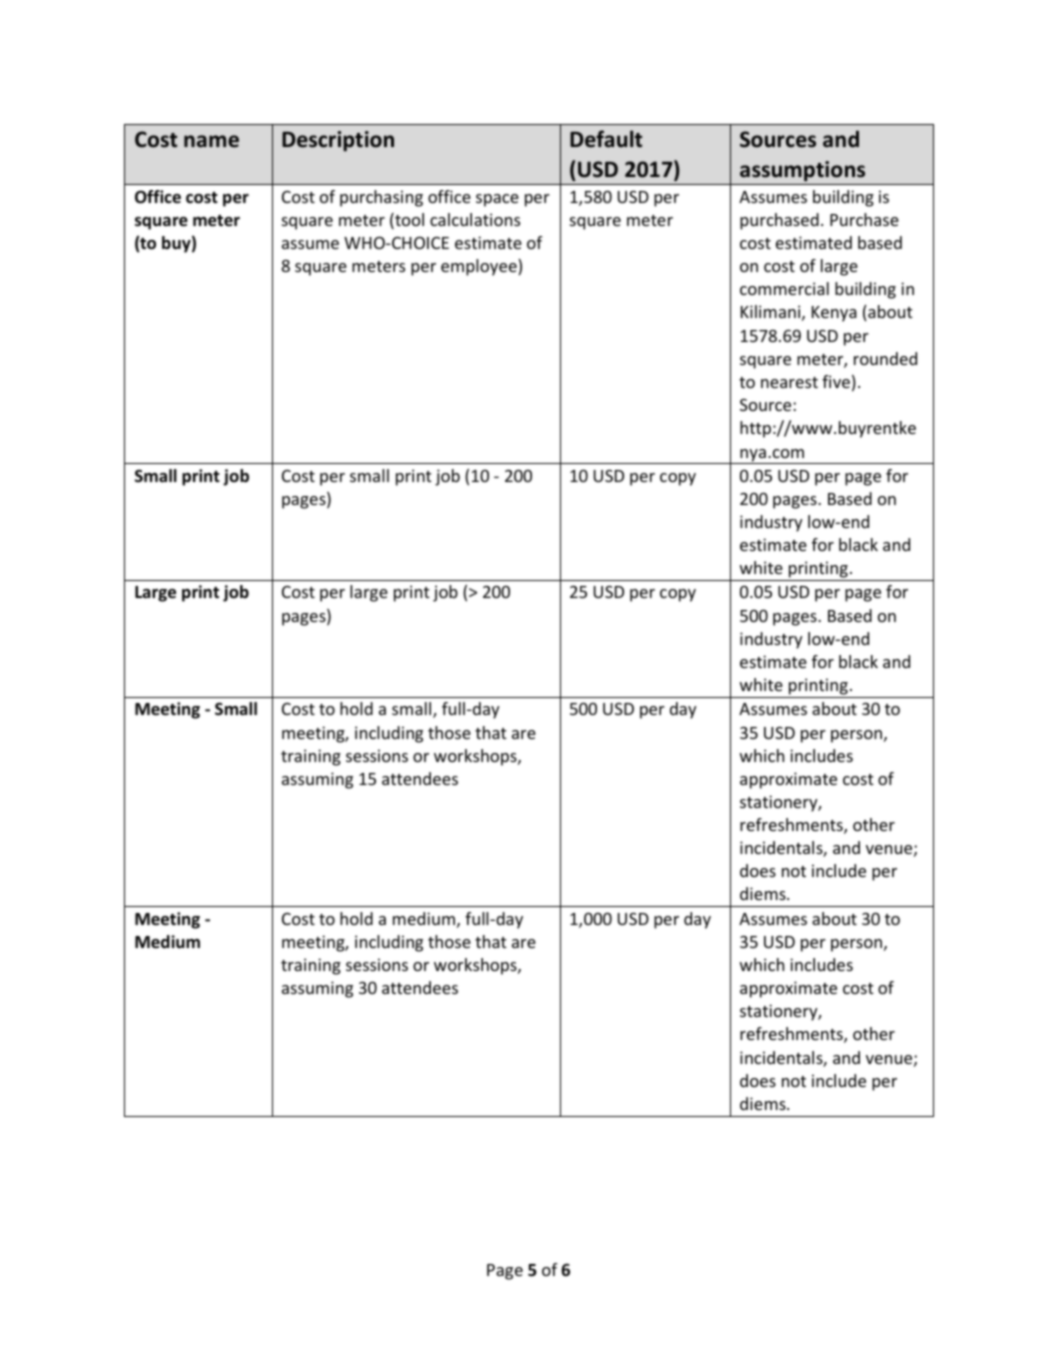 The height and width of the screenshot is (1367, 1057). Describe the element at coordinates (789, 382) in the screenshot. I see `nearest` at that location.
